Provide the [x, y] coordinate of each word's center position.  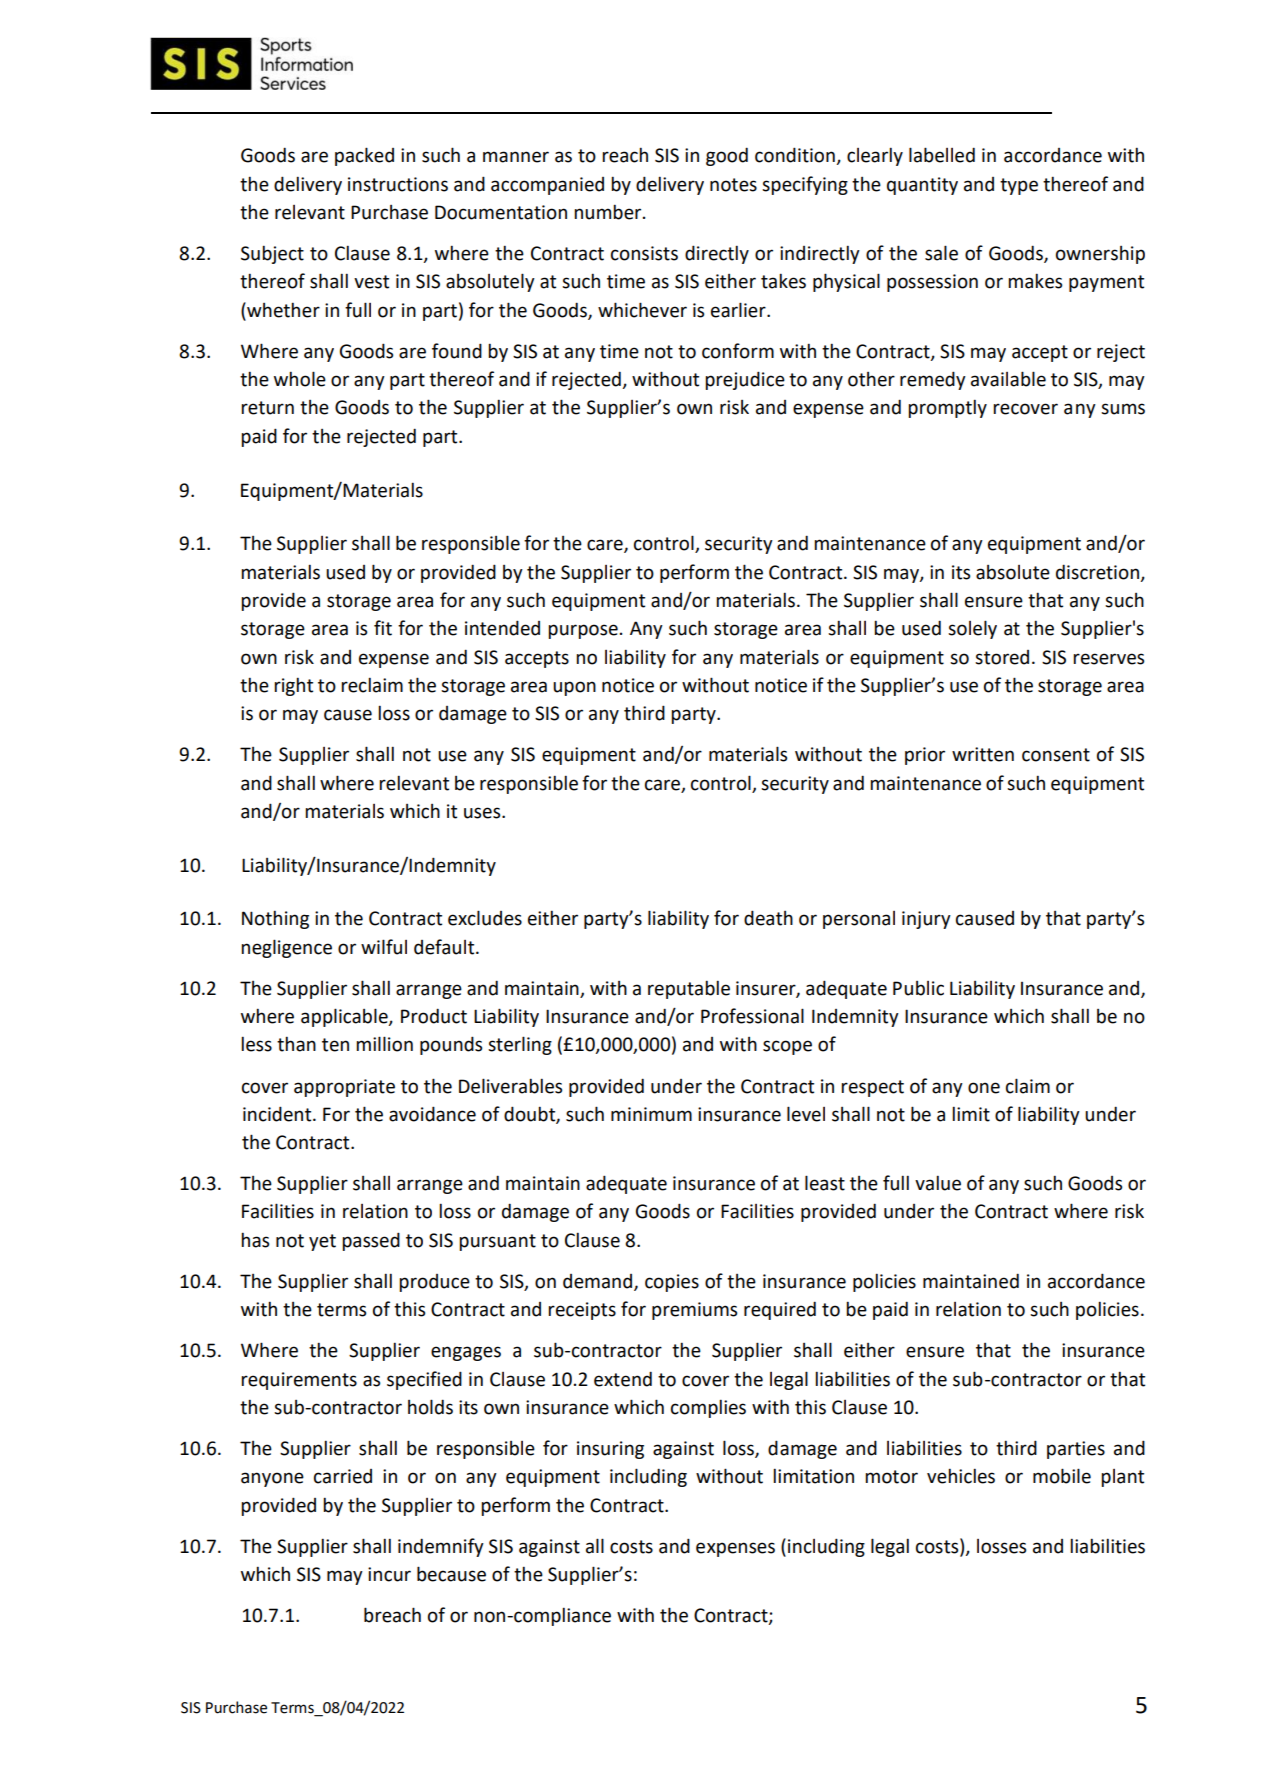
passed [371, 1241]
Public [918, 988]
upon [574, 688]
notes [733, 185]
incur [389, 1574]
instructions [398, 184]
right [293, 686]
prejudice [745, 380]
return [267, 408]
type [1019, 186]
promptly [947, 408]
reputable [689, 989]
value [938, 1183]
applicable [345, 1017]
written [983, 754]
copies [672, 1283]
